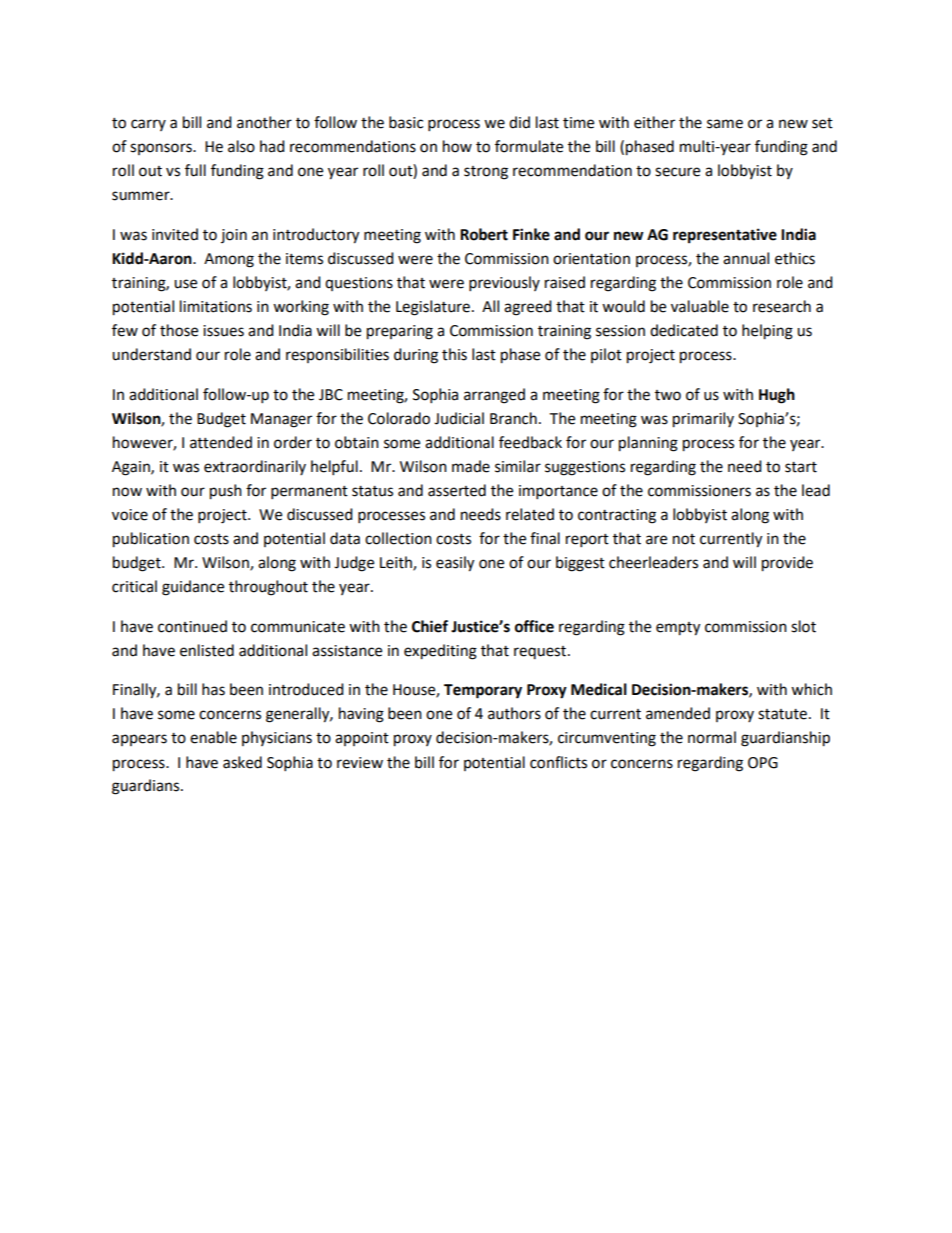  What do you see at coordinates (787, 564) in the screenshot?
I see `provide` at bounding box center [787, 564].
